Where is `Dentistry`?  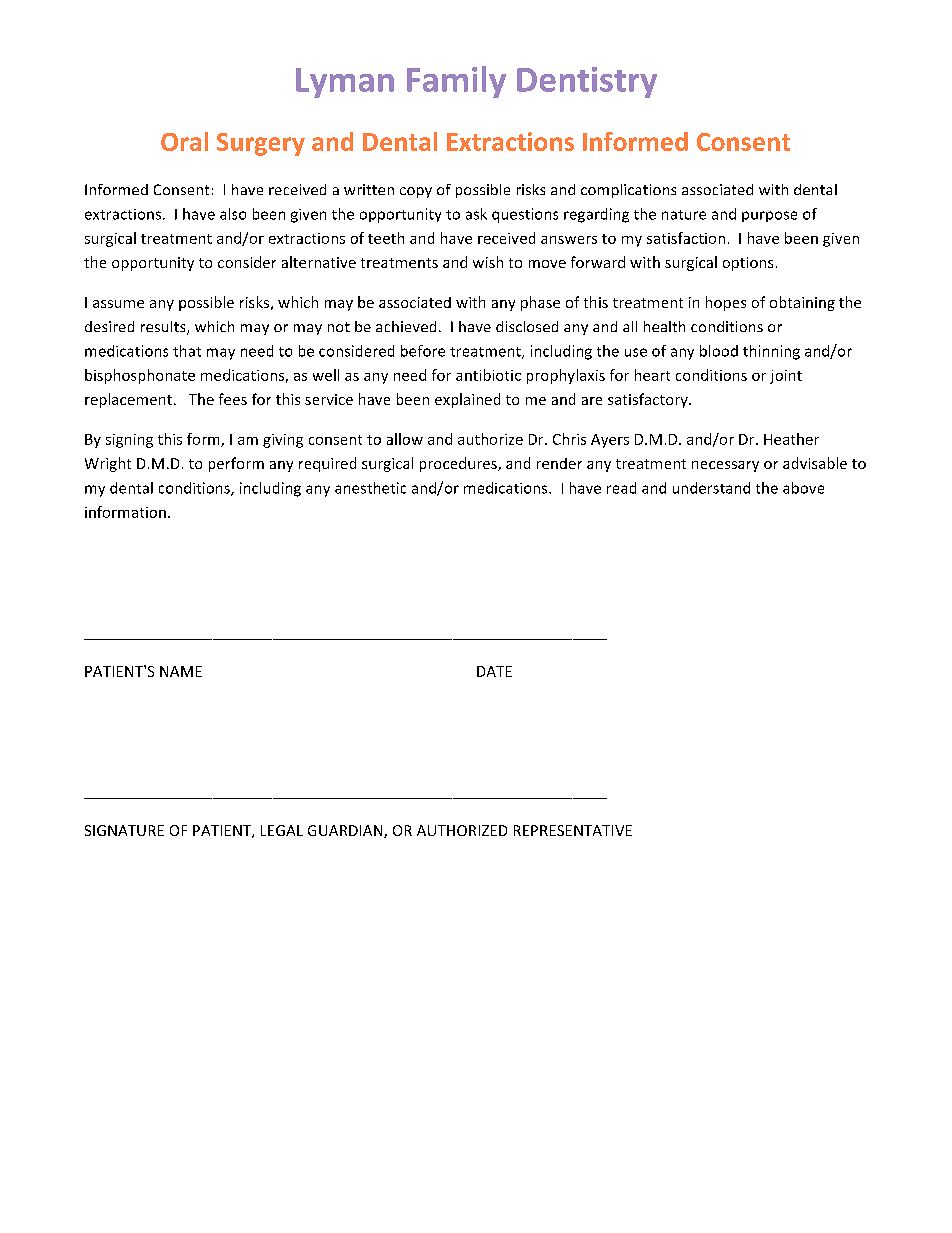 Dentistry is located at coordinates (587, 82).
